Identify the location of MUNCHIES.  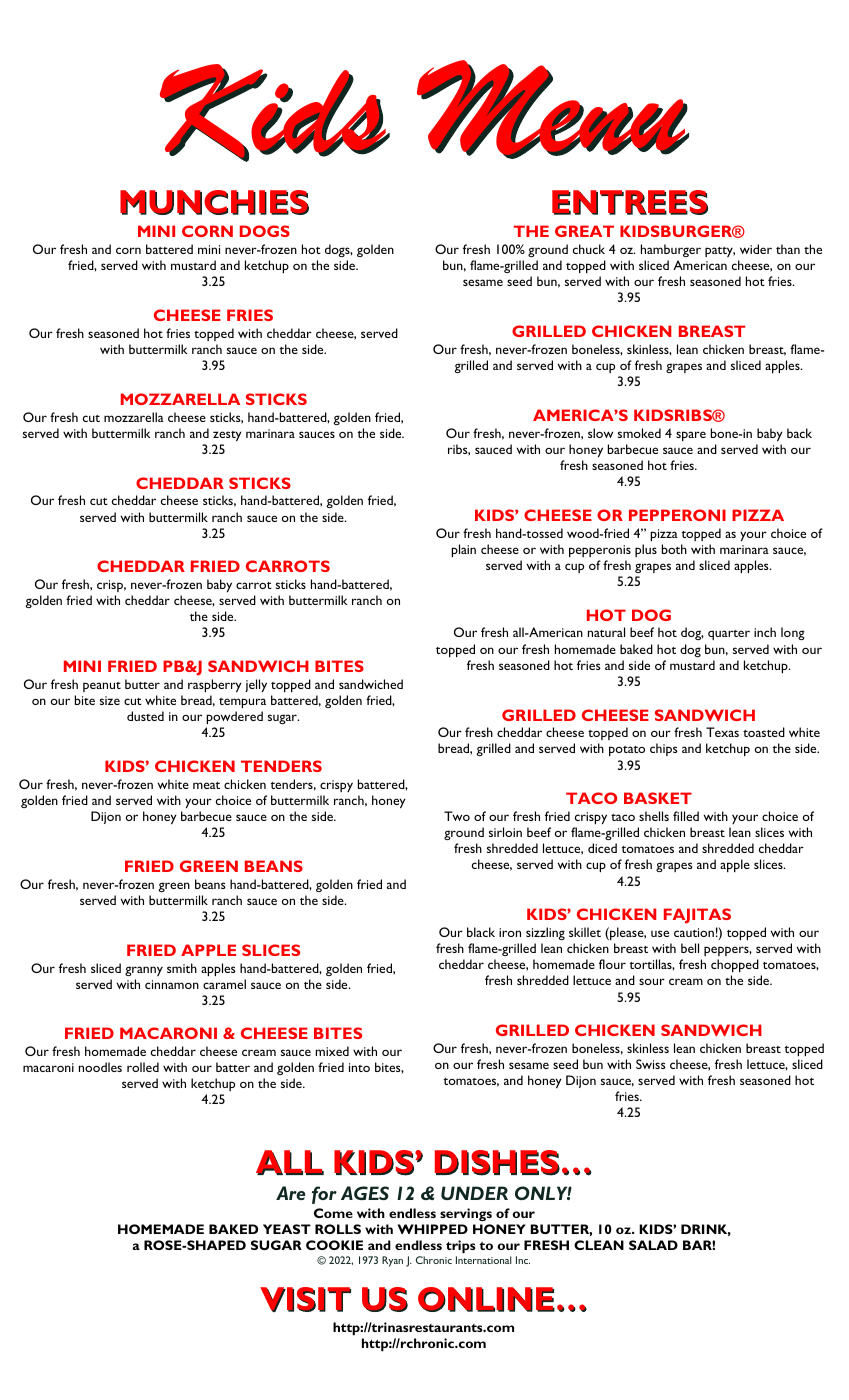
(214, 202).
